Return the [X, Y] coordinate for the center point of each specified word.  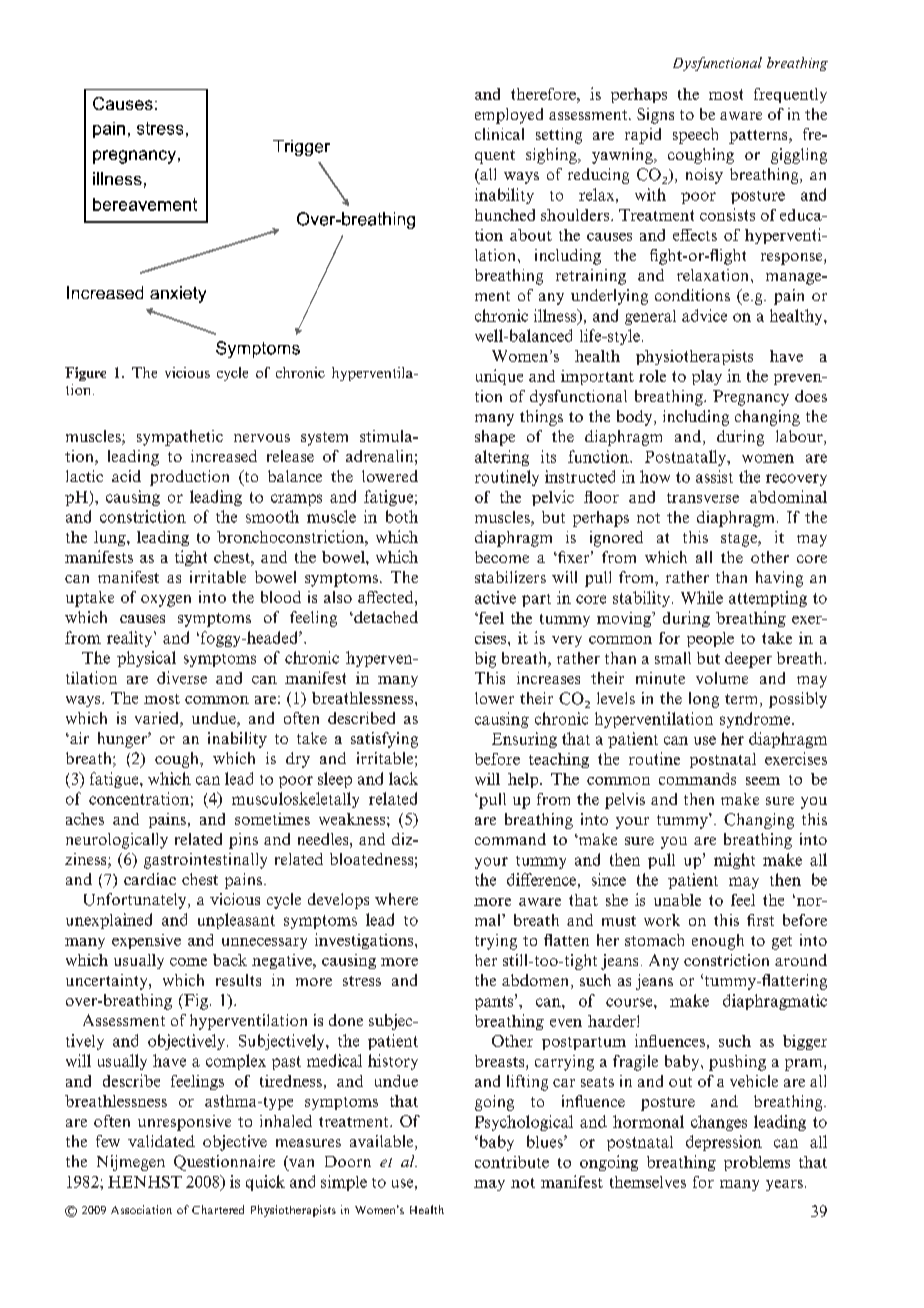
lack [403, 778]
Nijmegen [131, 1163]
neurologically [117, 841]
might [734, 861]
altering [502, 458]
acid [126, 476]
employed [509, 116]
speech [695, 136]
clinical [499, 134]
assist [714, 476]
